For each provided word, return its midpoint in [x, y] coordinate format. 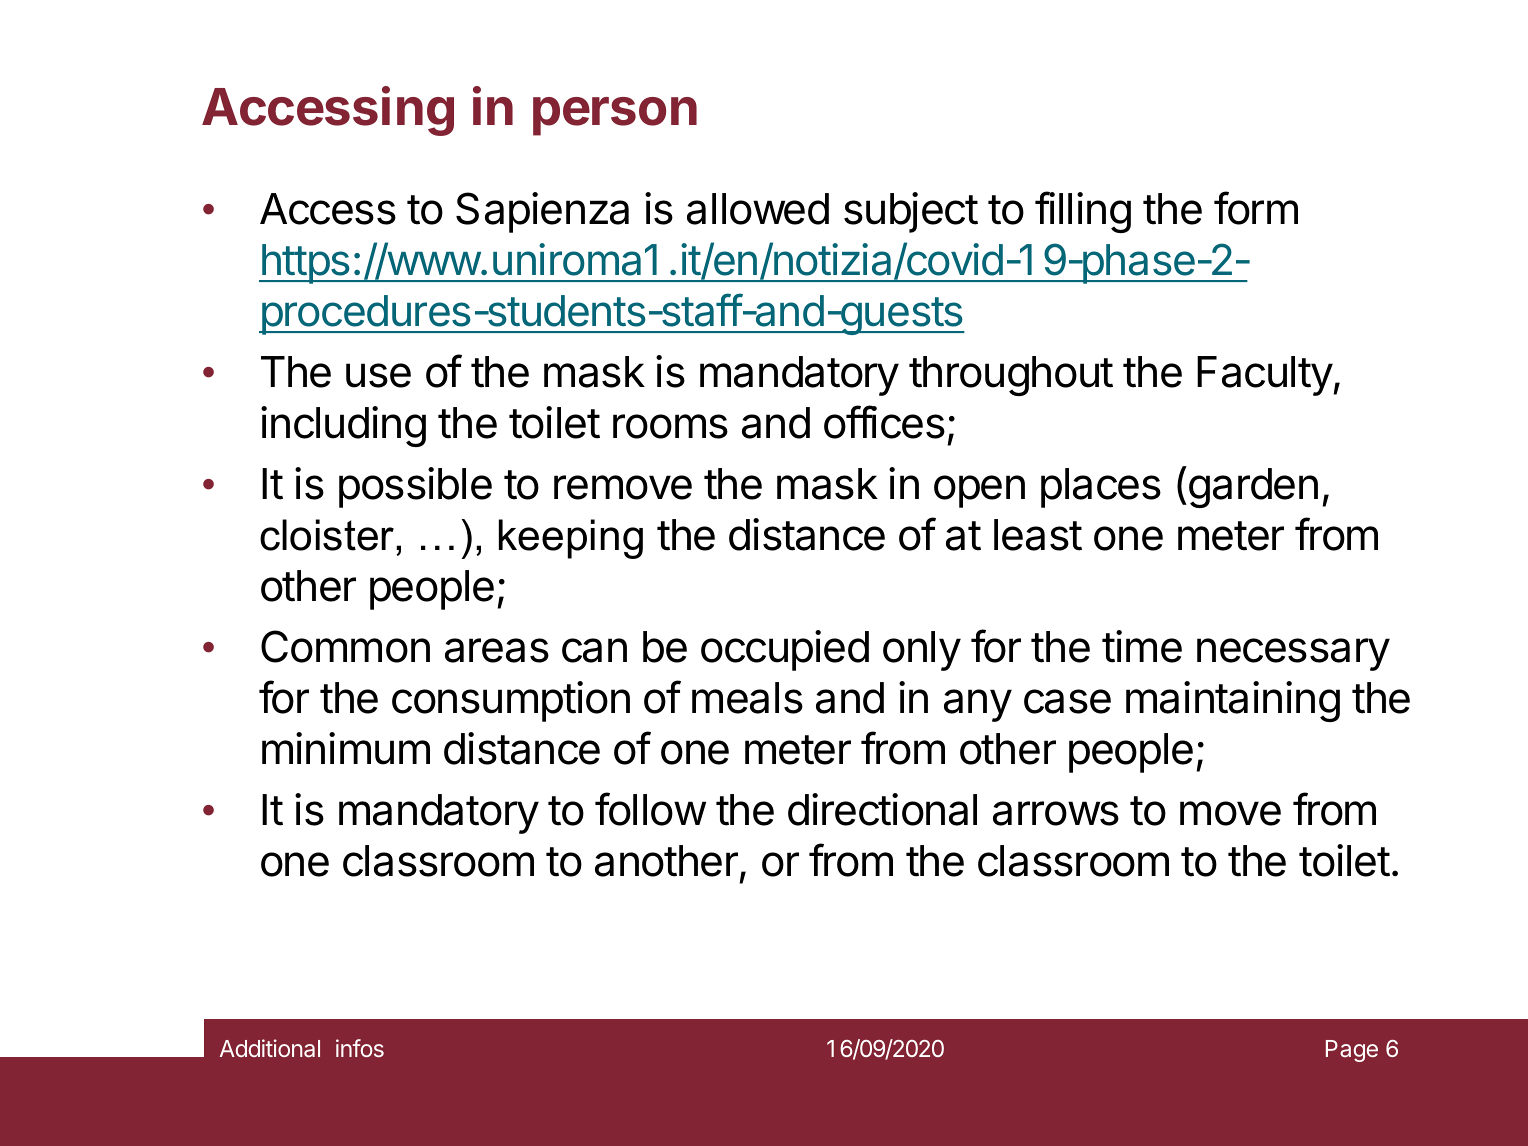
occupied [785, 650]
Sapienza [542, 212]
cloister [328, 535]
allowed [758, 209]
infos [360, 1048]
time [1142, 646]
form [1256, 208]
